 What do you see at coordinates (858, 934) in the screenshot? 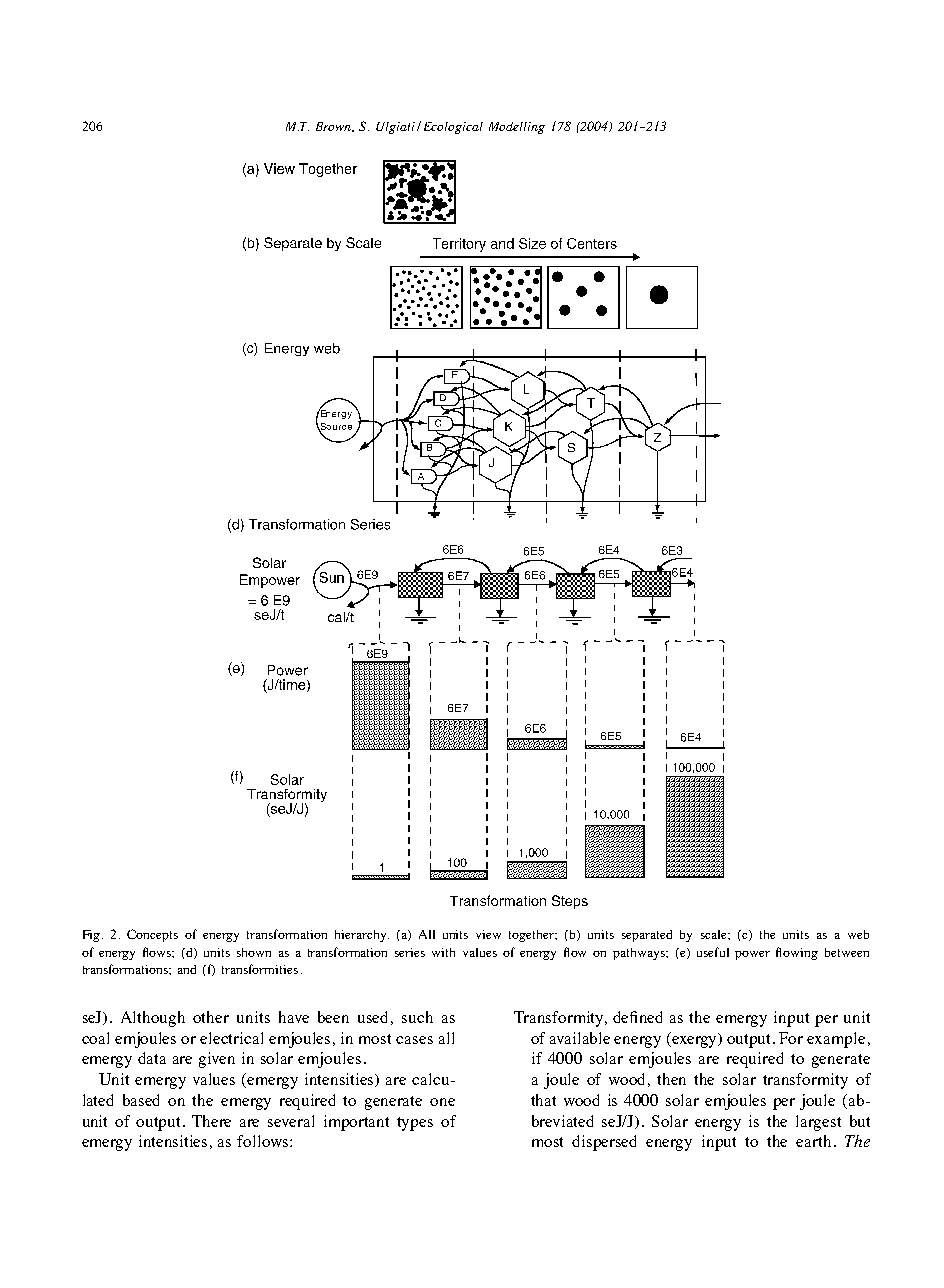
I see `web` at bounding box center [858, 934].
